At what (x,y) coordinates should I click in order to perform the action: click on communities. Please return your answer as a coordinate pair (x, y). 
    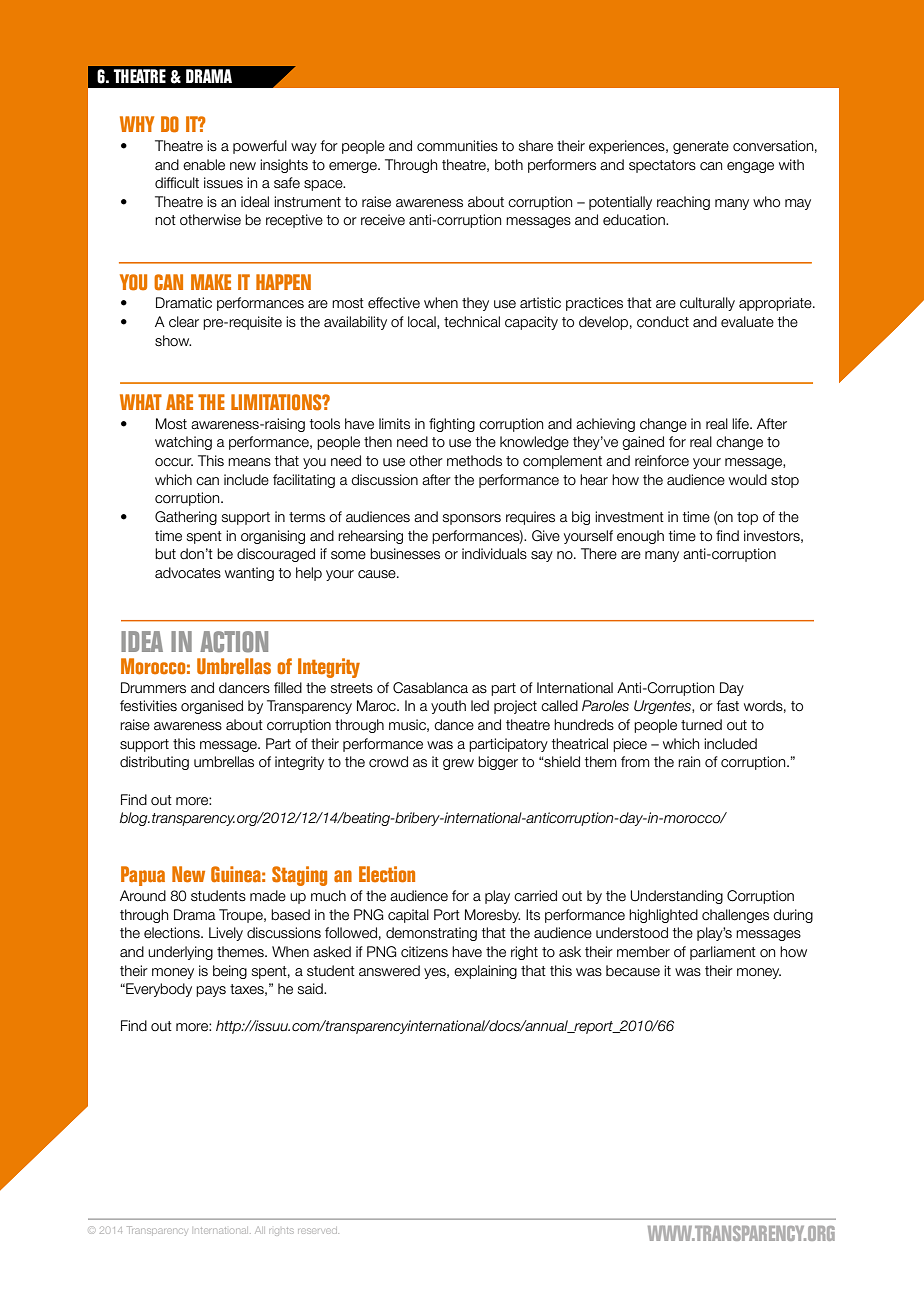
    Looking at the image, I should click on (457, 146).
